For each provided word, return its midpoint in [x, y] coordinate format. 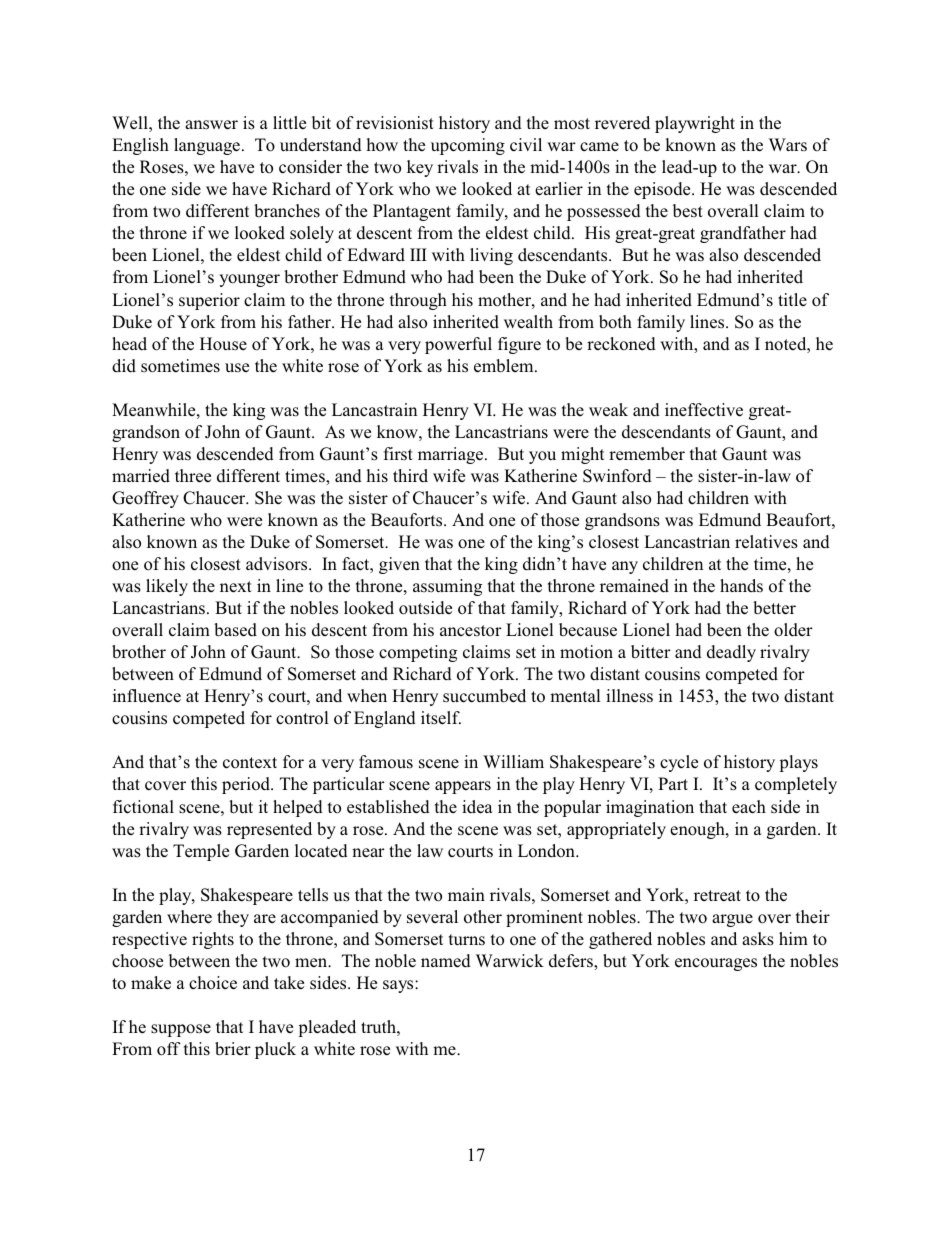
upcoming [468, 146]
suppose [181, 1030]
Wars [788, 144]
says [399, 986]
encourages [716, 964]
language [207, 146]
